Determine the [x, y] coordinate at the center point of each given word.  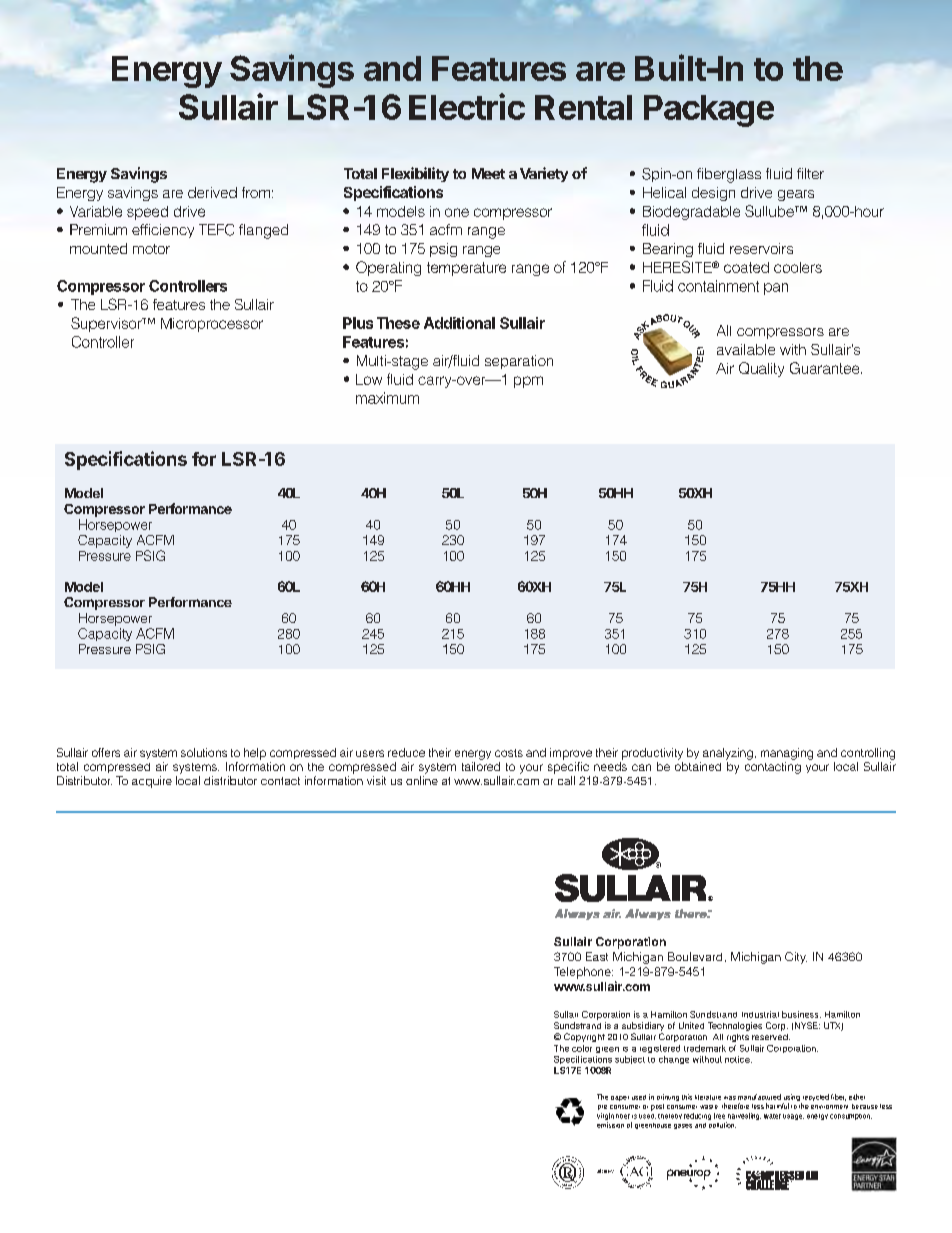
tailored [481, 766]
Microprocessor [212, 325]
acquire [152, 782]
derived [212, 192]
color [582, 1048]
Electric [467, 106]
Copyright [584, 1037]
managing [787, 754]
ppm [528, 382]
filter [810, 173]
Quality [761, 369]
